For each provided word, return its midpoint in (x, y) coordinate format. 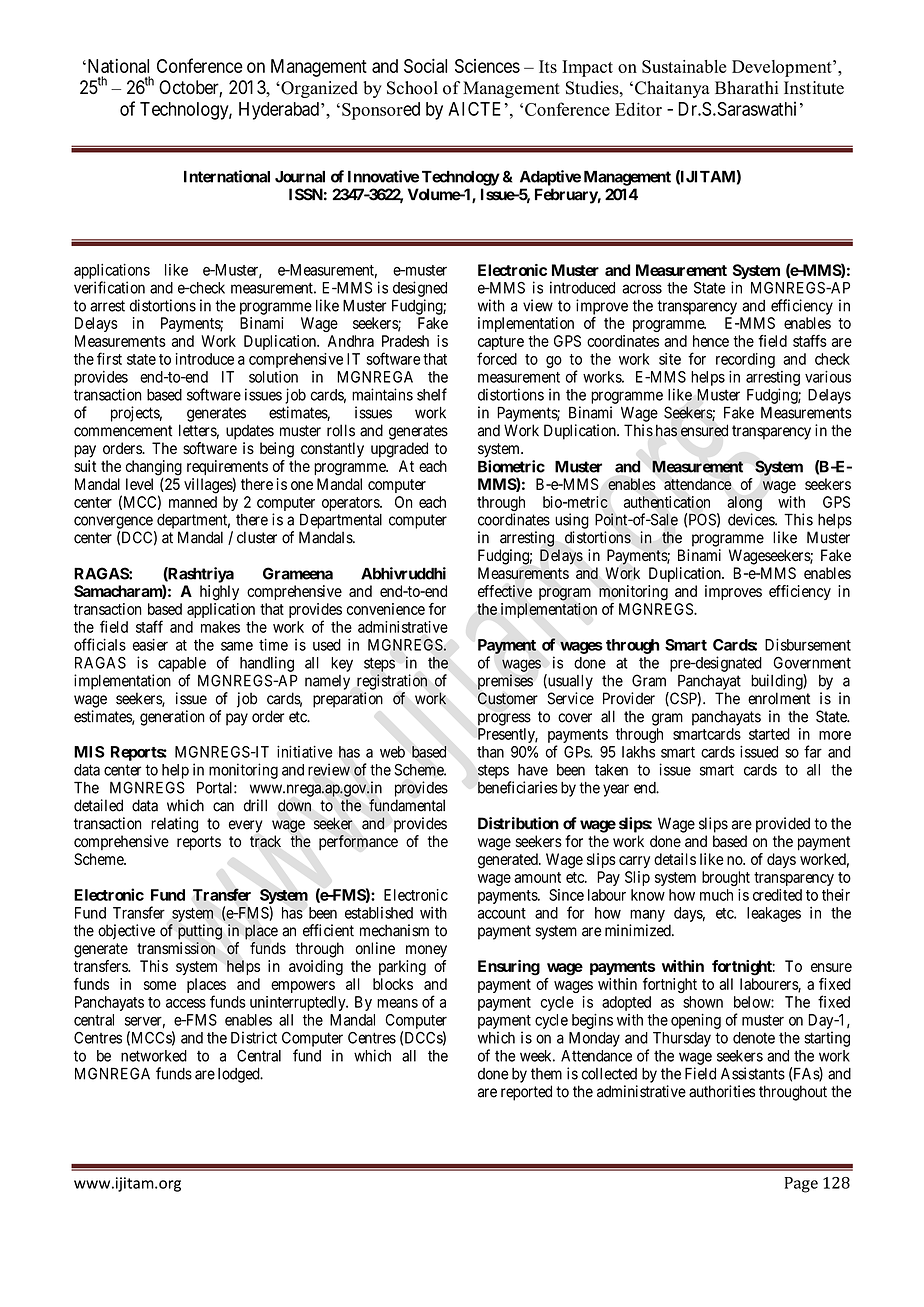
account (502, 913)
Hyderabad (279, 111)
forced (497, 358)
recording (745, 360)
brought (726, 878)
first (109, 358)
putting (200, 932)
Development (783, 68)
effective (505, 591)
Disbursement (808, 644)
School (412, 88)
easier (150, 644)
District (254, 1037)
